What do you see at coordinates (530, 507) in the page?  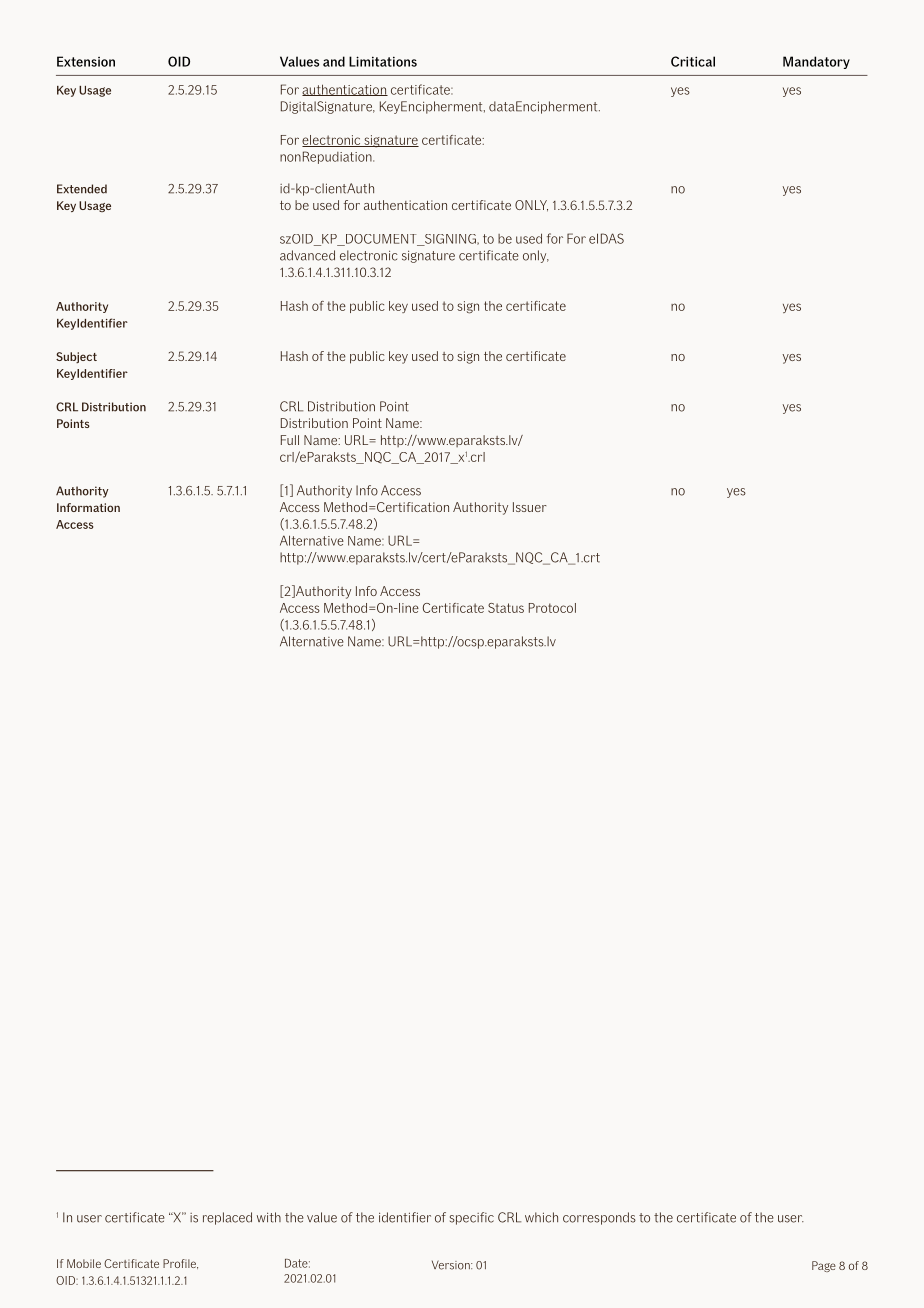 I see `Issuer` at bounding box center [530, 507].
